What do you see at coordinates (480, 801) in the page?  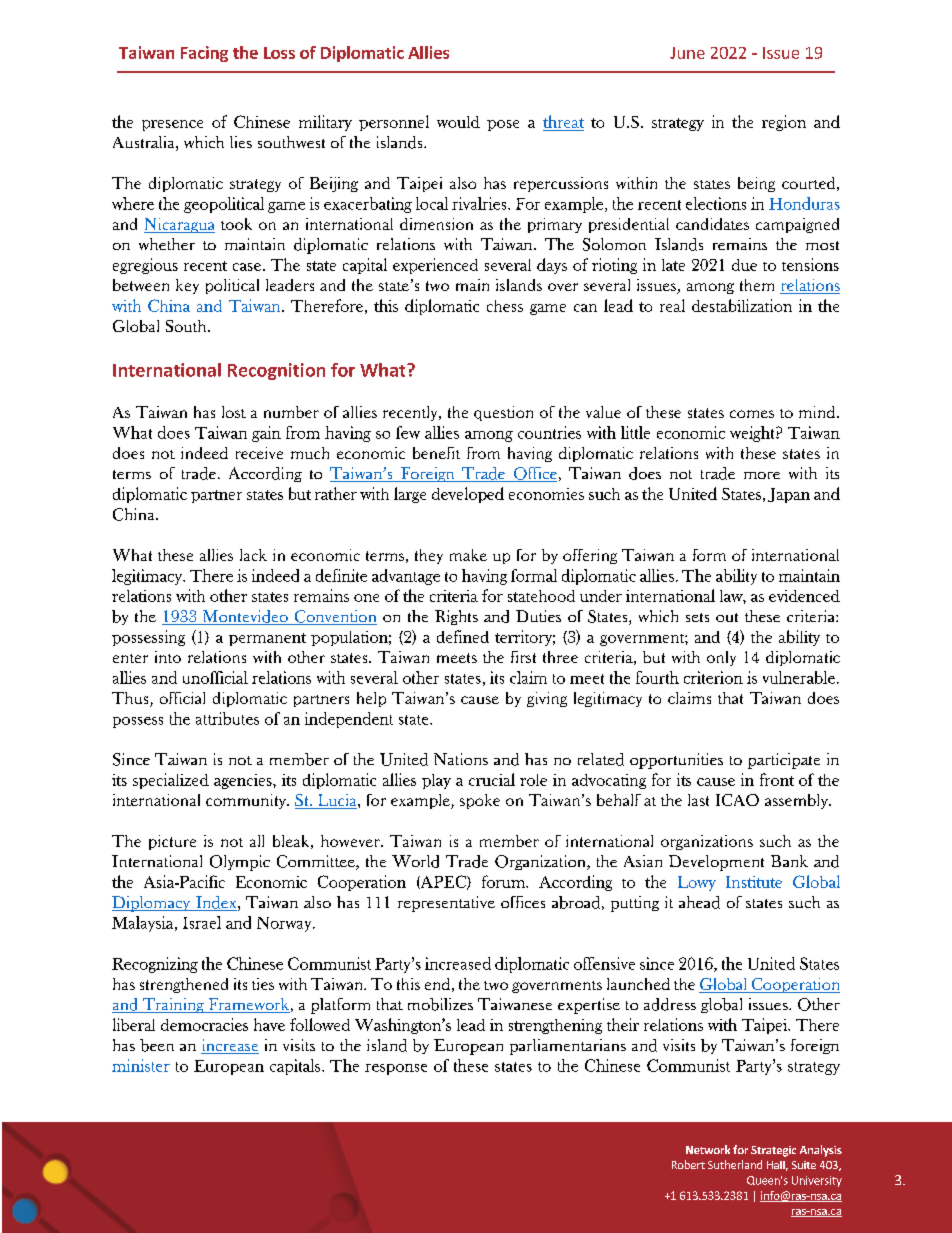 I see `spoke` at bounding box center [480, 801].
